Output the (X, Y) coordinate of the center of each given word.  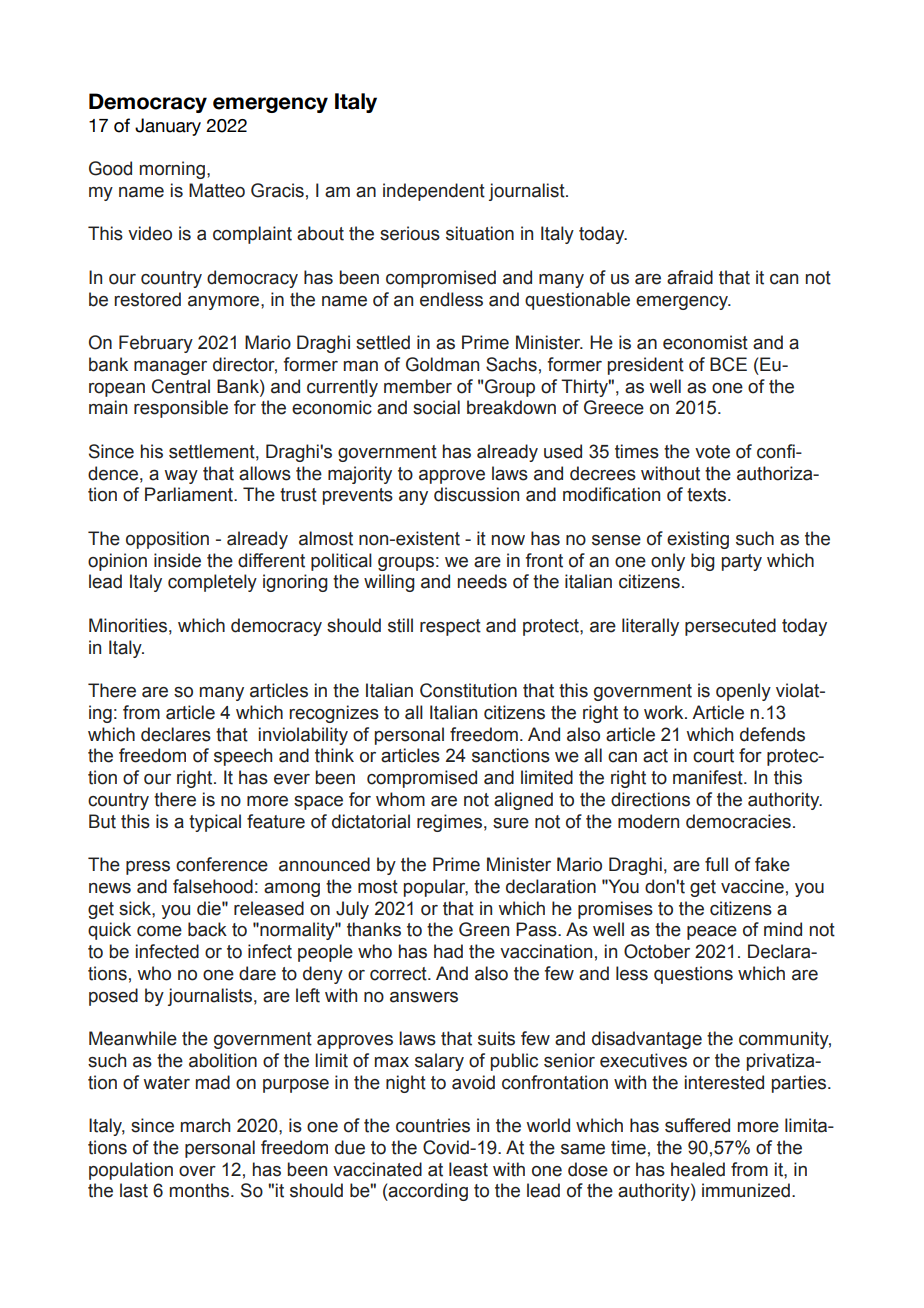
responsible (181, 409)
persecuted (730, 627)
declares (176, 734)
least (468, 1169)
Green (484, 929)
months (201, 1190)
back (207, 929)
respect (450, 627)
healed (698, 1169)
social (436, 407)
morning (172, 170)
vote (712, 452)
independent (434, 192)
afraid (690, 277)
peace (712, 933)
